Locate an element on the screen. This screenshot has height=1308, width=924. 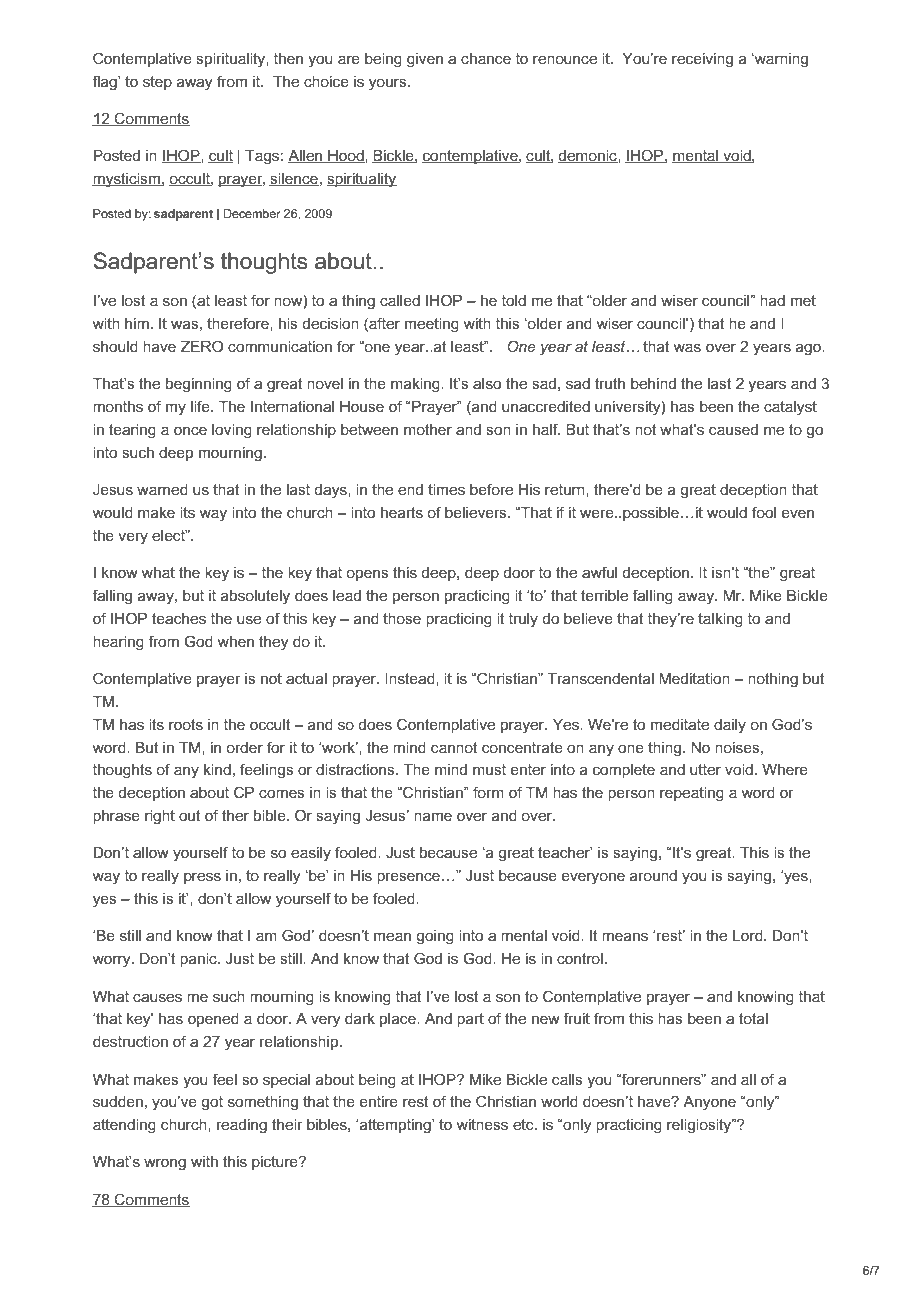
around is located at coordinates (653, 875).
